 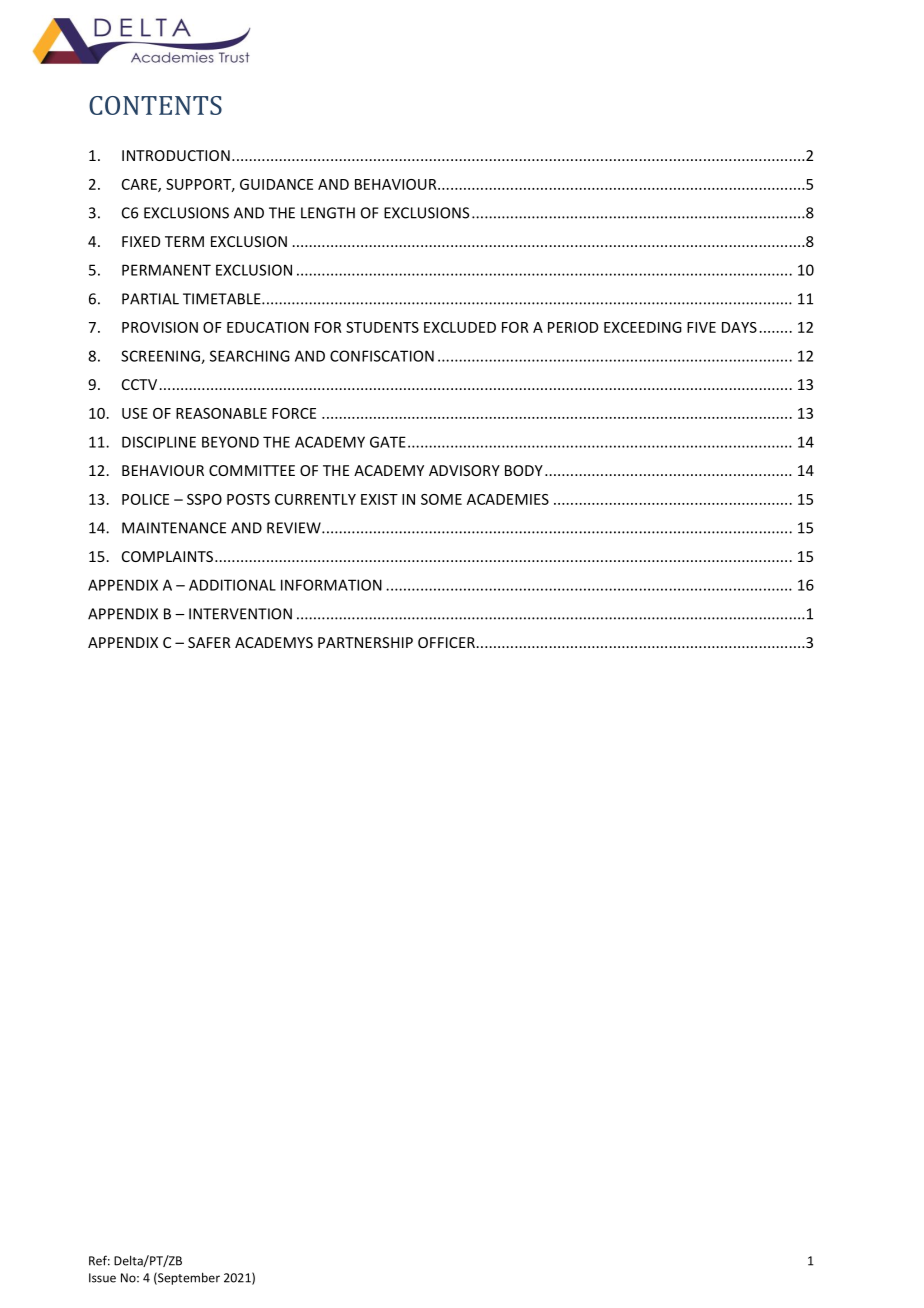 I want to click on CONTENTS, so click(x=155, y=105).
